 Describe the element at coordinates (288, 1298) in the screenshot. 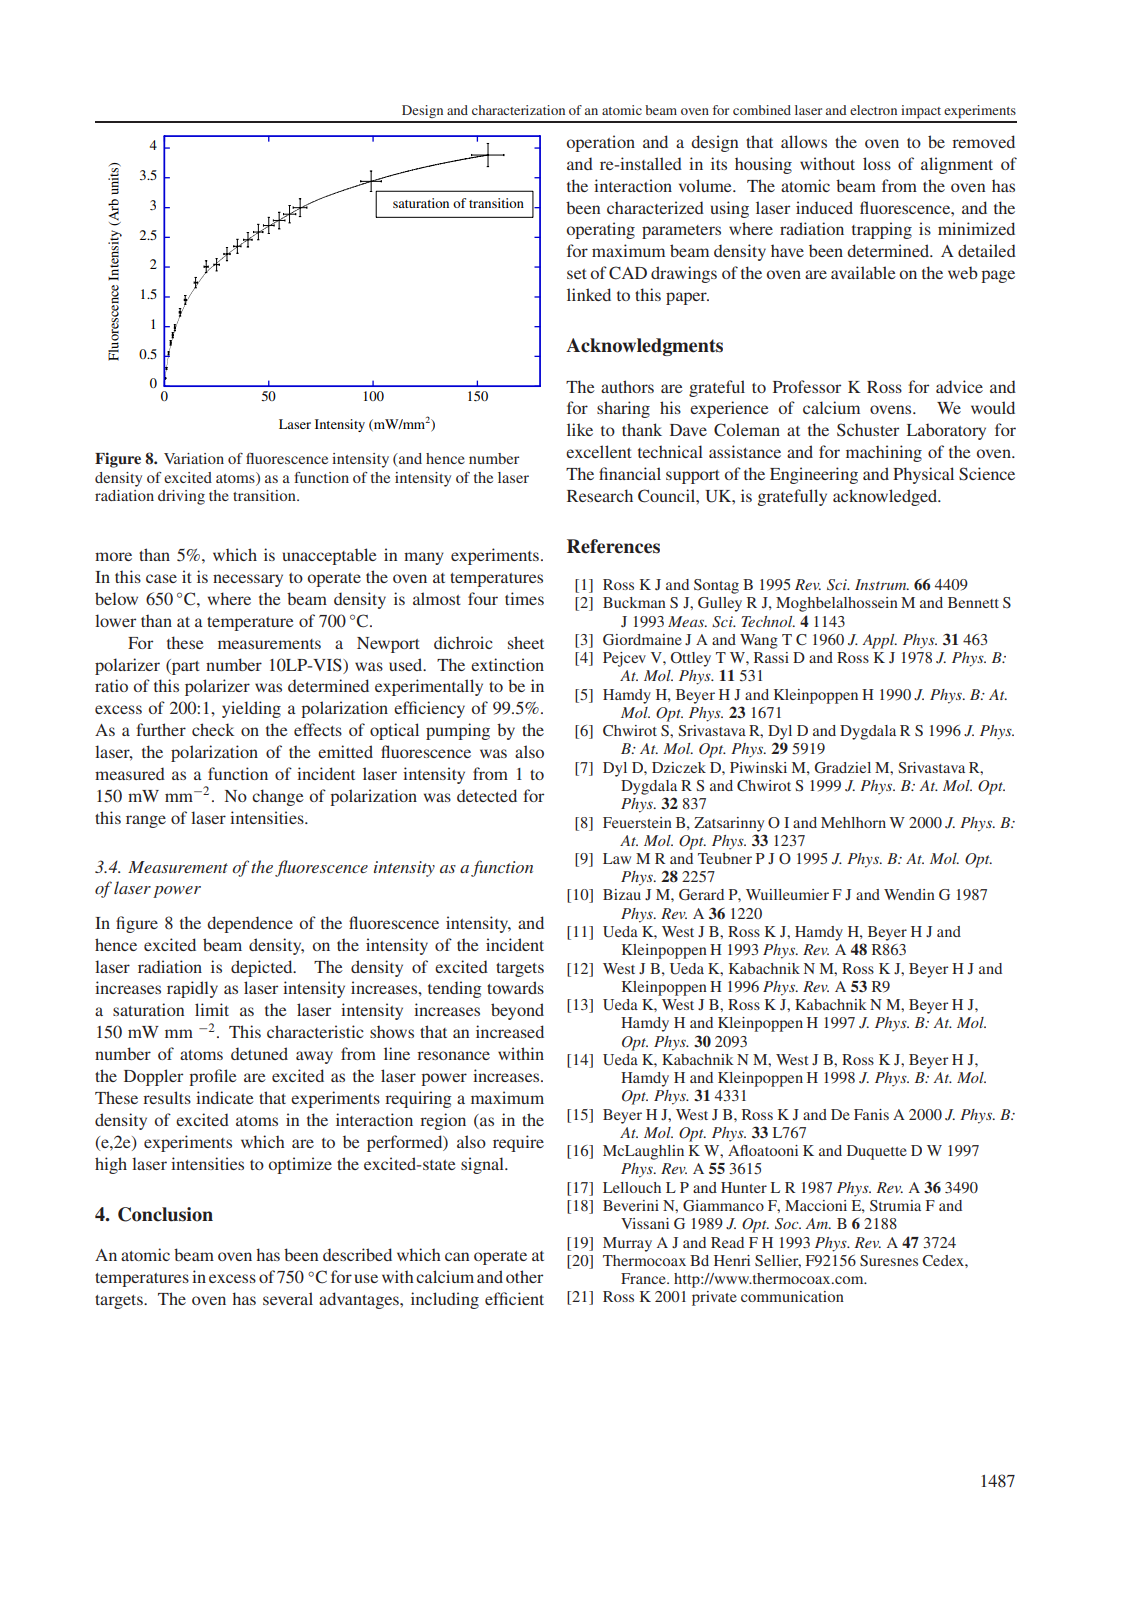

I see `several` at that location.
